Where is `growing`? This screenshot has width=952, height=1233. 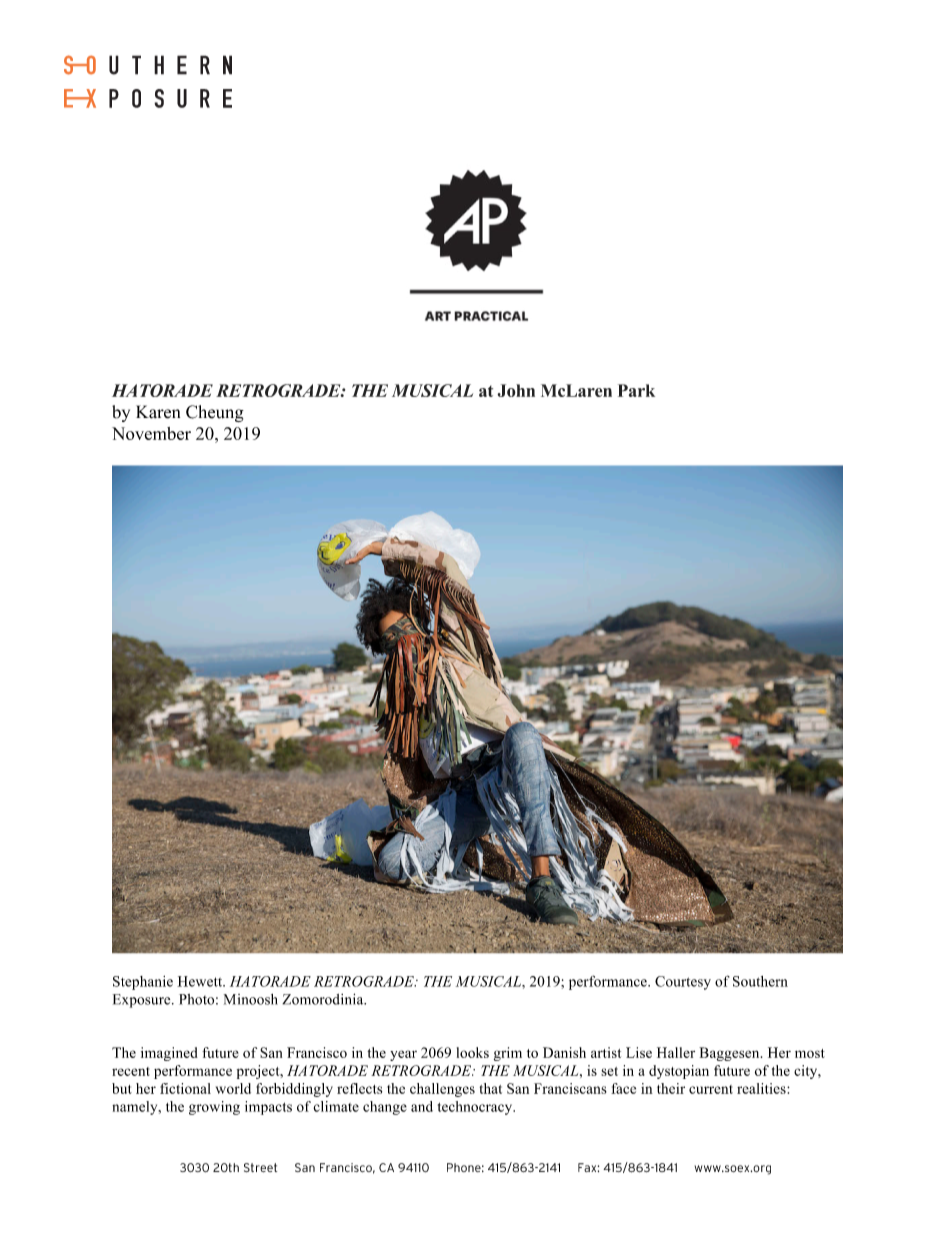 growing is located at coordinates (214, 1108).
